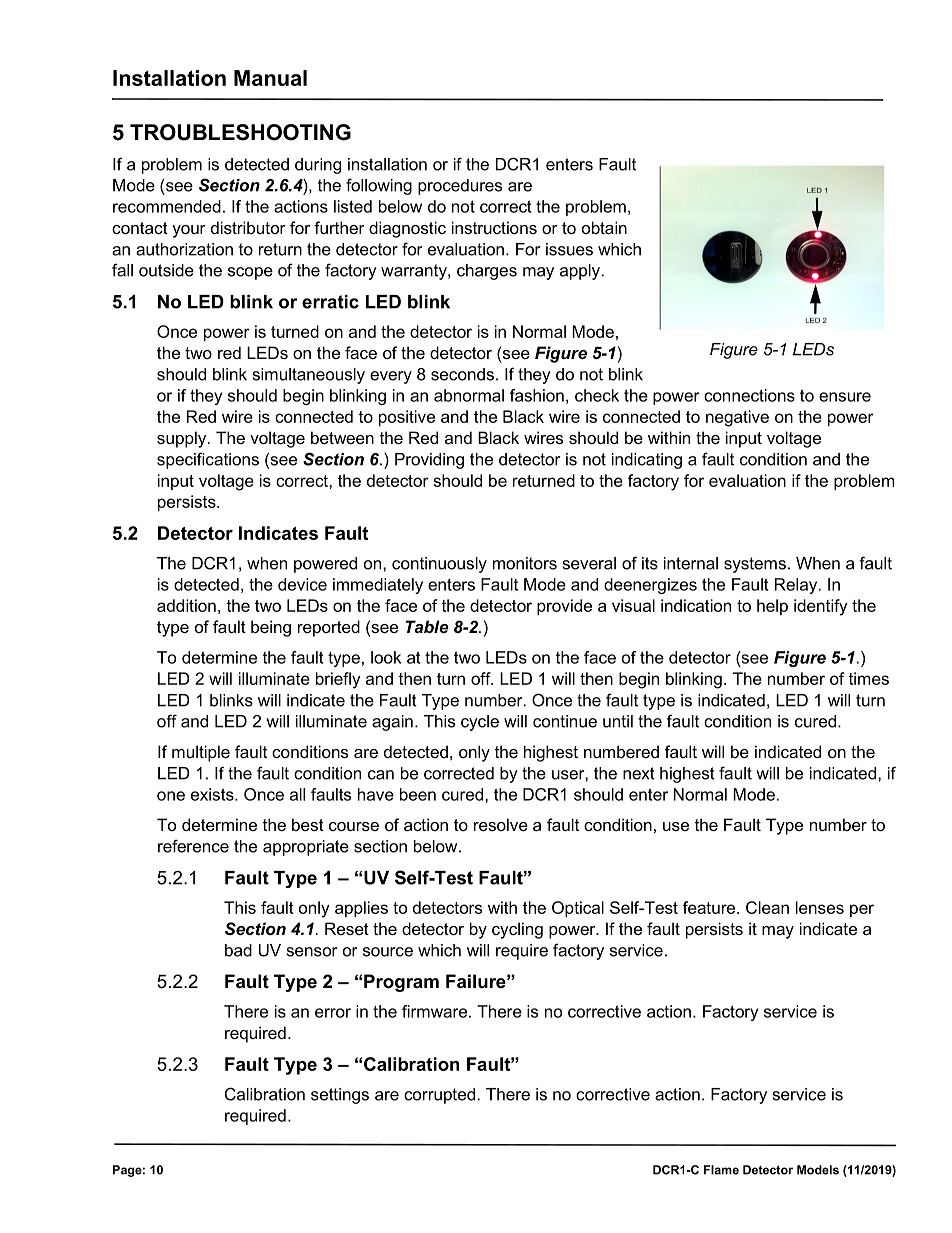 The image size is (952, 1233). Describe the element at coordinates (460, 187) in the document. I see `procedures` at that location.
